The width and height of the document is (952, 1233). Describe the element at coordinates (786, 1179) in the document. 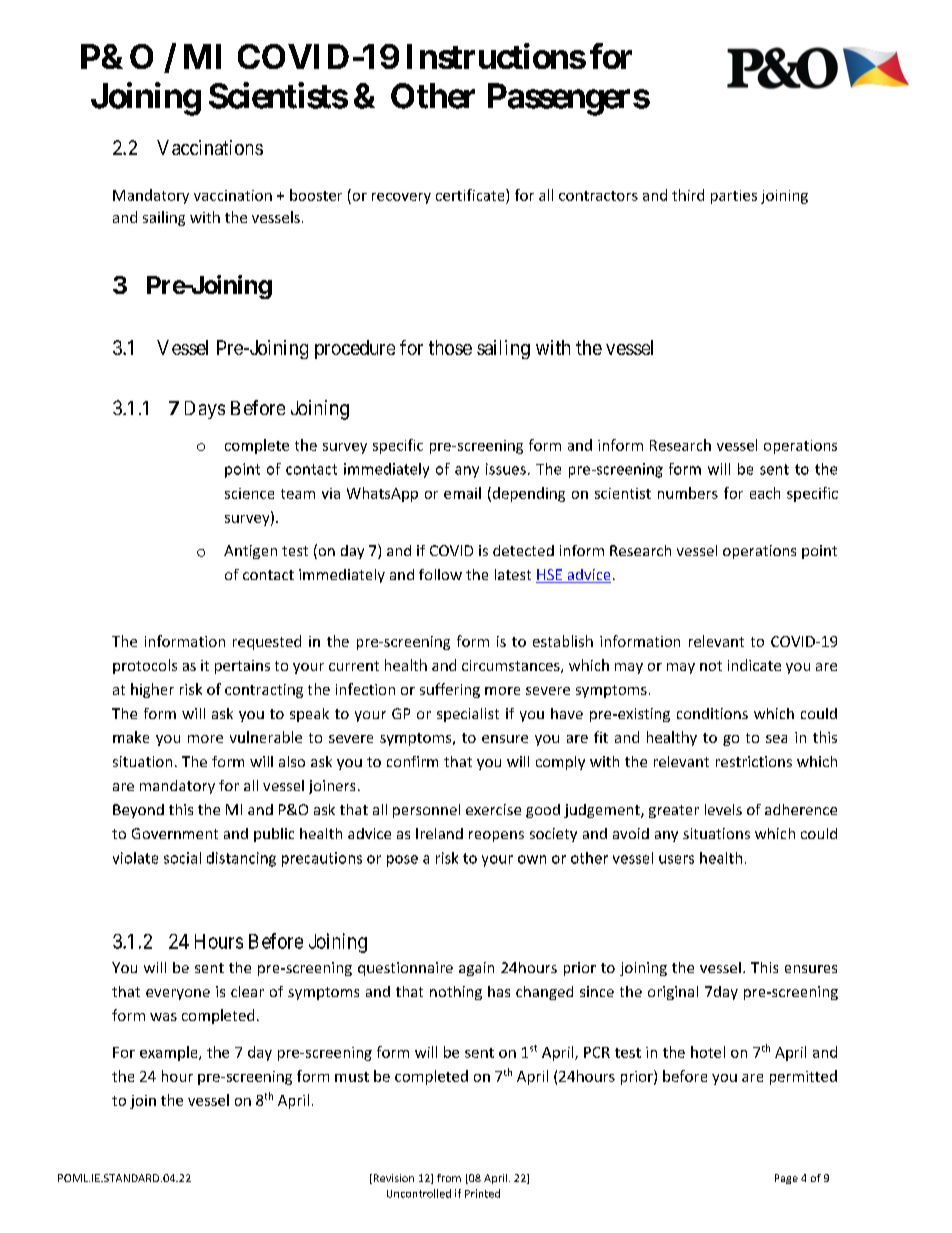

I see `Page` at that location.
